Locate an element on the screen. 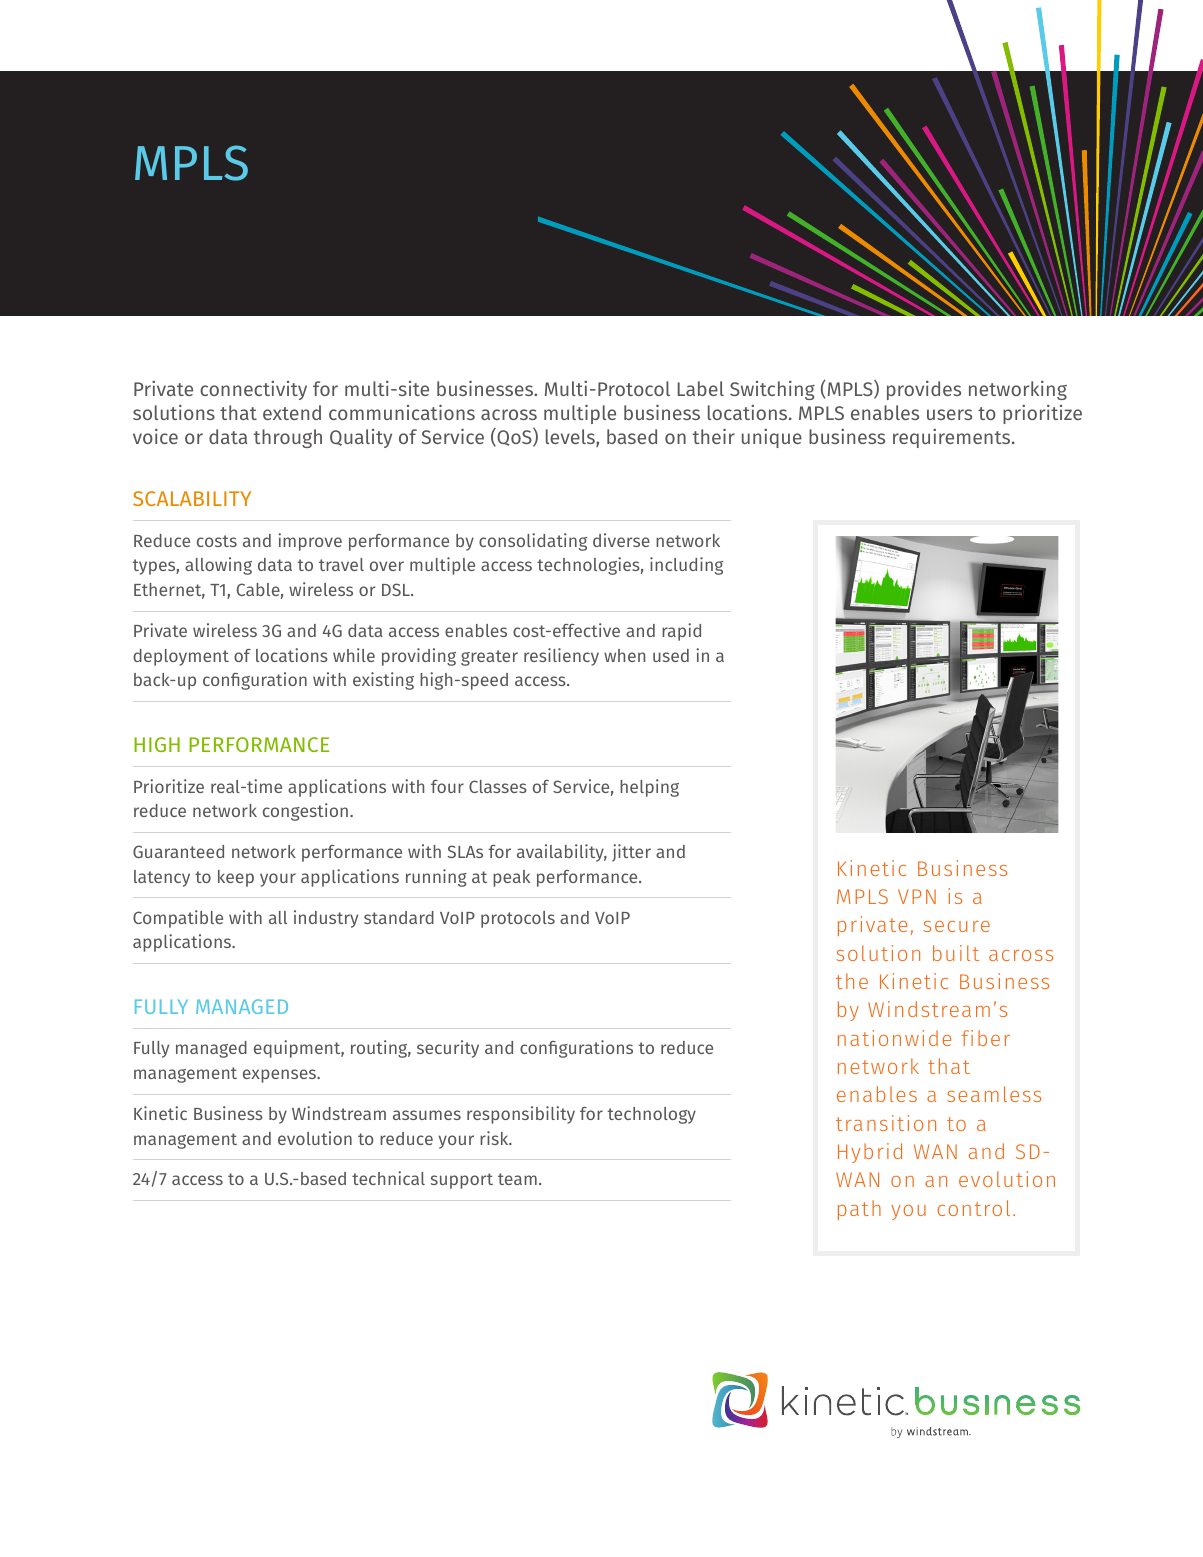 The height and width of the screenshot is (1557, 1203). extend is located at coordinates (292, 412).
